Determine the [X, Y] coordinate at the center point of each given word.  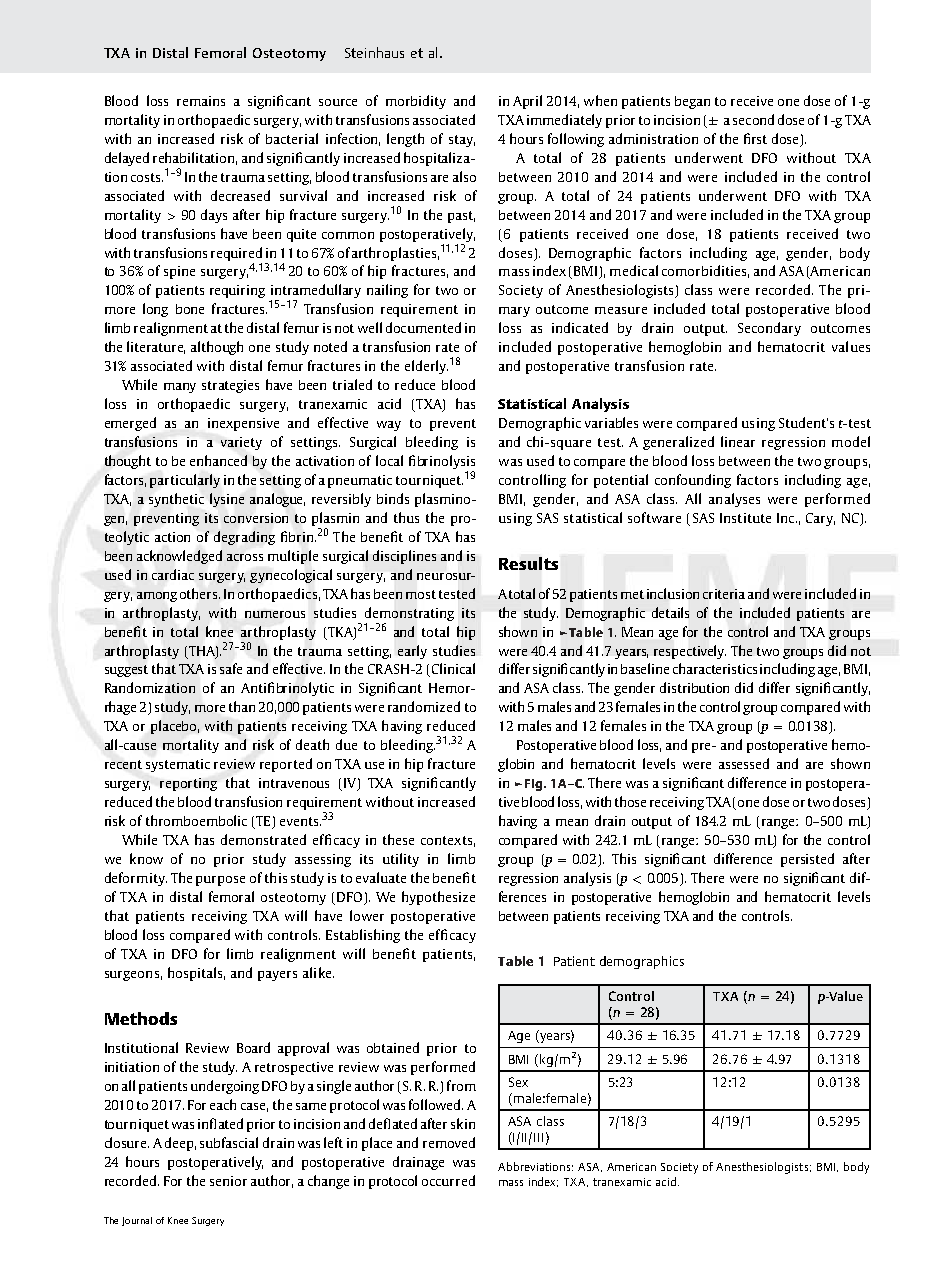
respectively [690, 652]
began [692, 102]
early [412, 652]
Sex [518, 1082]
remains [201, 101]
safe [231, 668]
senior [228, 1181]
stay [462, 141]
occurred [448, 1180]
